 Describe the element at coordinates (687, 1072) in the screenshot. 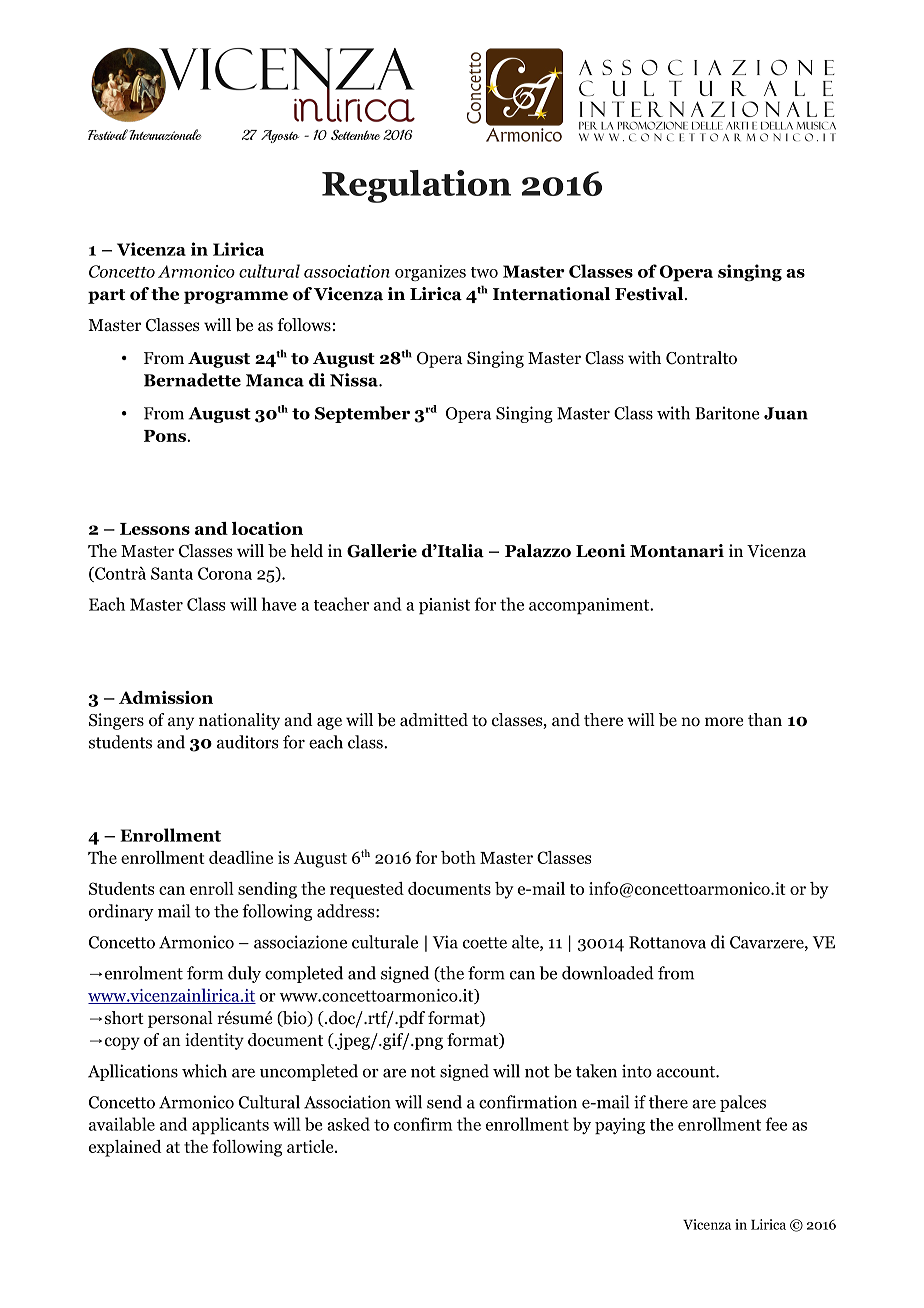

I see `account` at that location.
